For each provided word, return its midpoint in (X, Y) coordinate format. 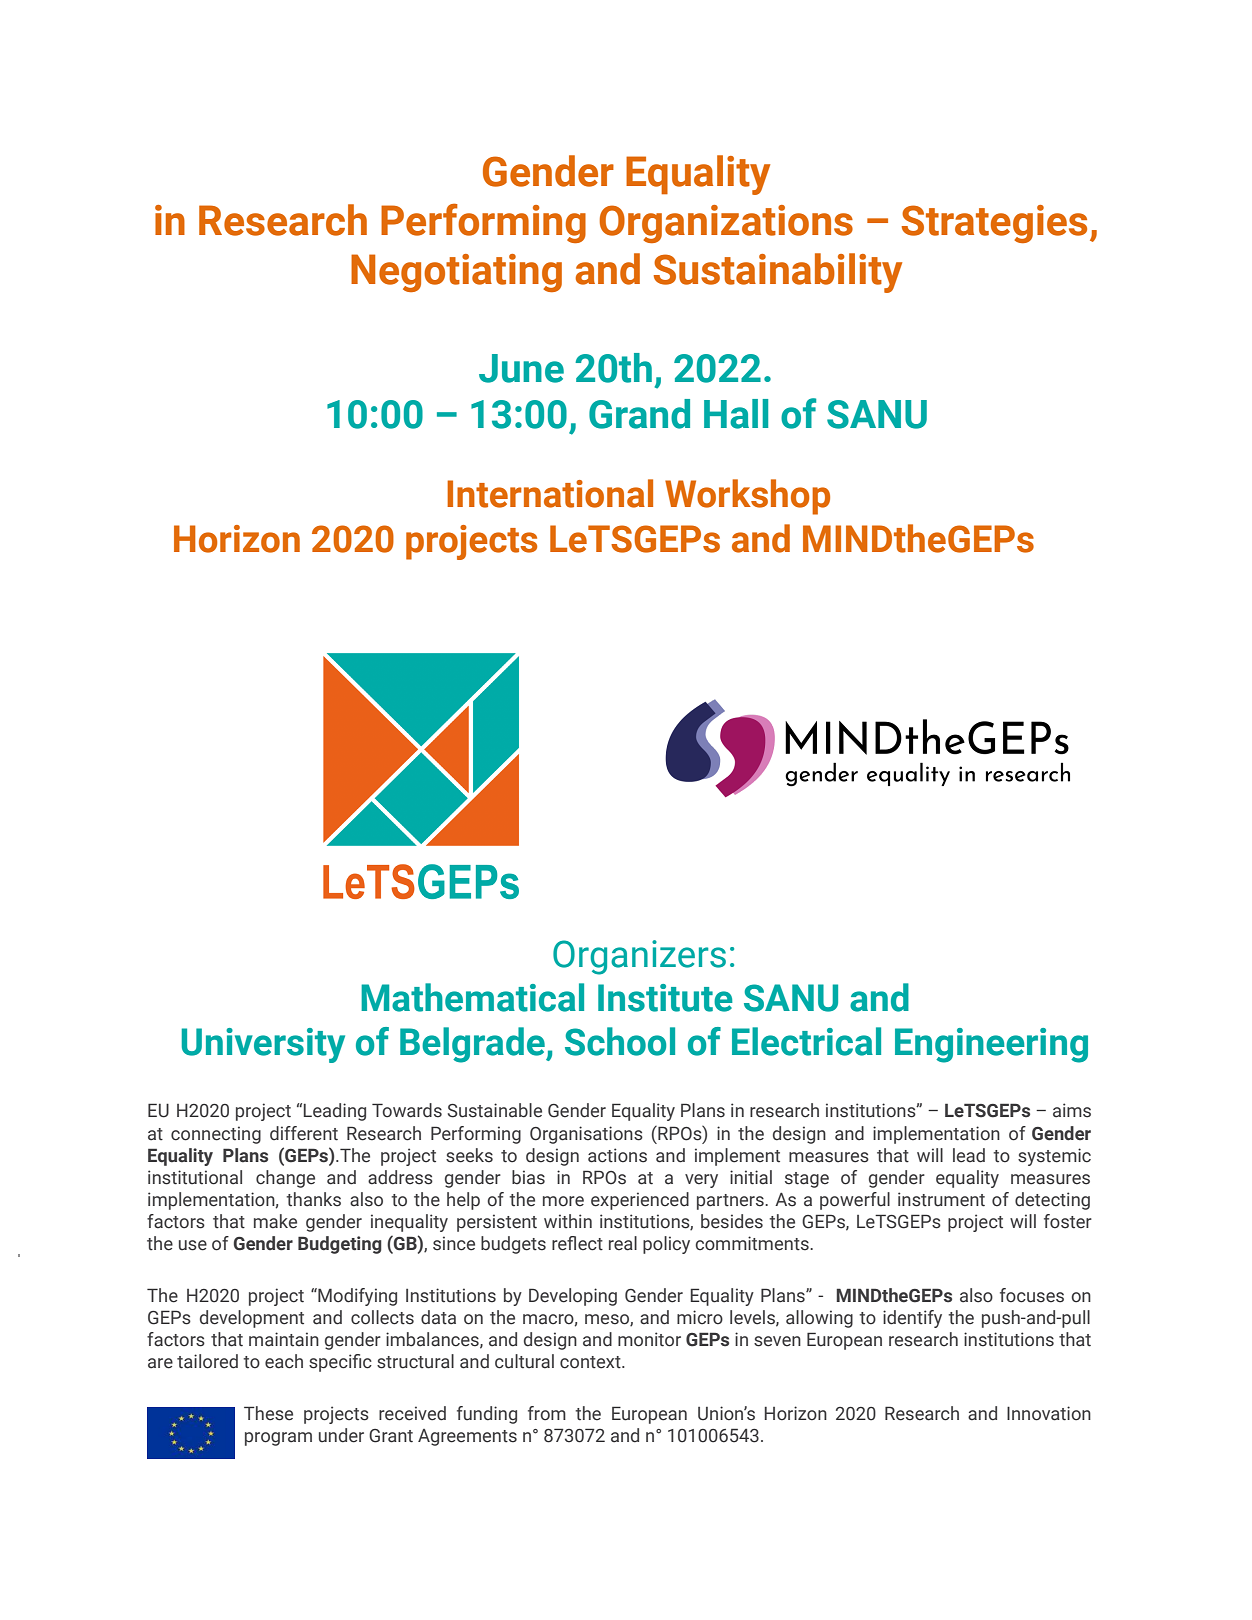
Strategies (994, 224)
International (550, 493)
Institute (665, 998)
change (285, 1179)
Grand (639, 414)
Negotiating (456, 273)
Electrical (806, 1041)
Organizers (639, 957)
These (268, 1413)
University (263, 1045)
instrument (941, 1199)
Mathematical (472, 997)
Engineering (991, 1045)
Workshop (747, 497)
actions (617, 1155)
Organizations (726, 224)
